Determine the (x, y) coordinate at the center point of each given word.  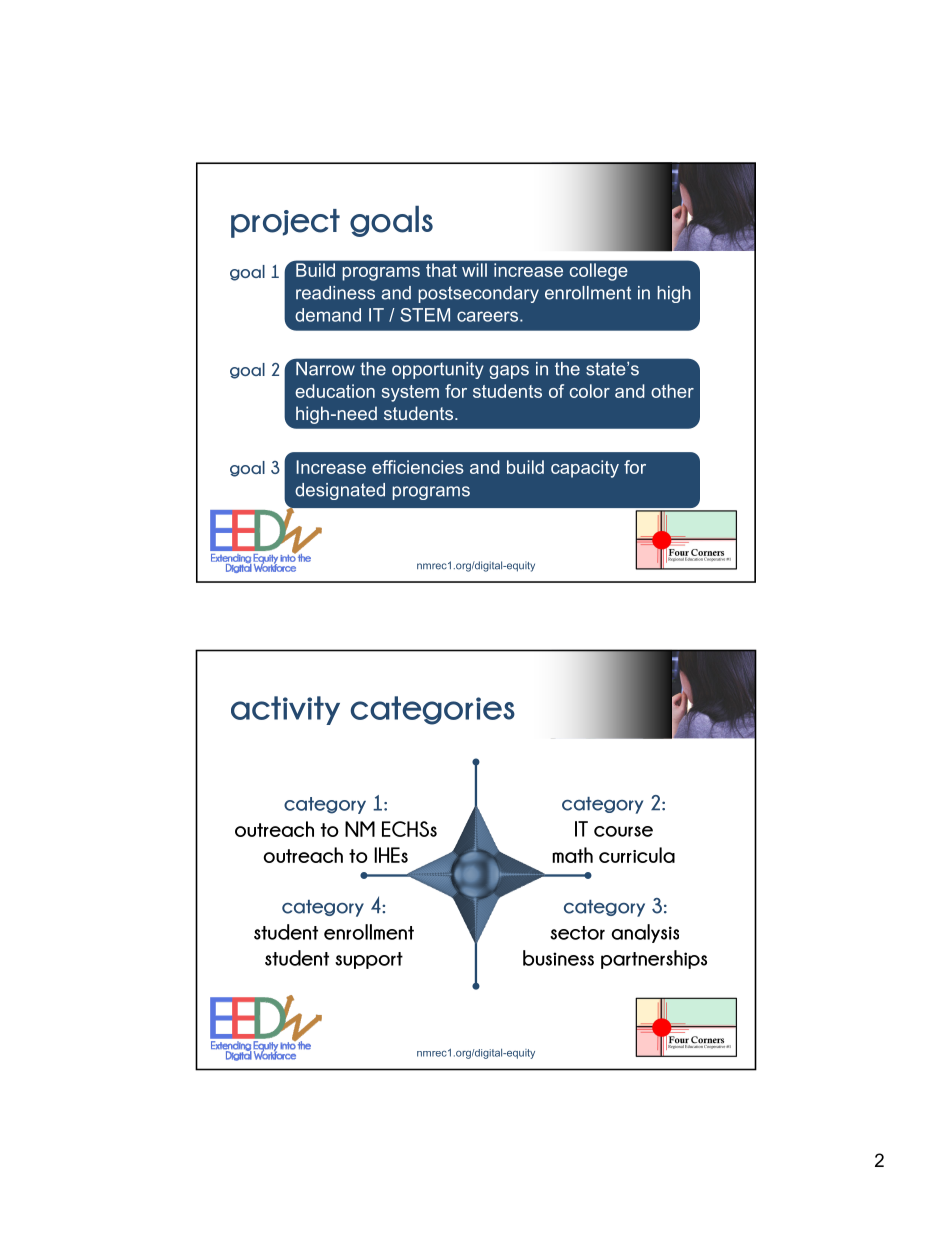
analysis (645, 933)
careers (489, 316)
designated (340, 491)
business (558, 958)
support (369, 960)
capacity (585, 469)
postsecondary (479, 294)
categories (432, 710)
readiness (335, 293)
